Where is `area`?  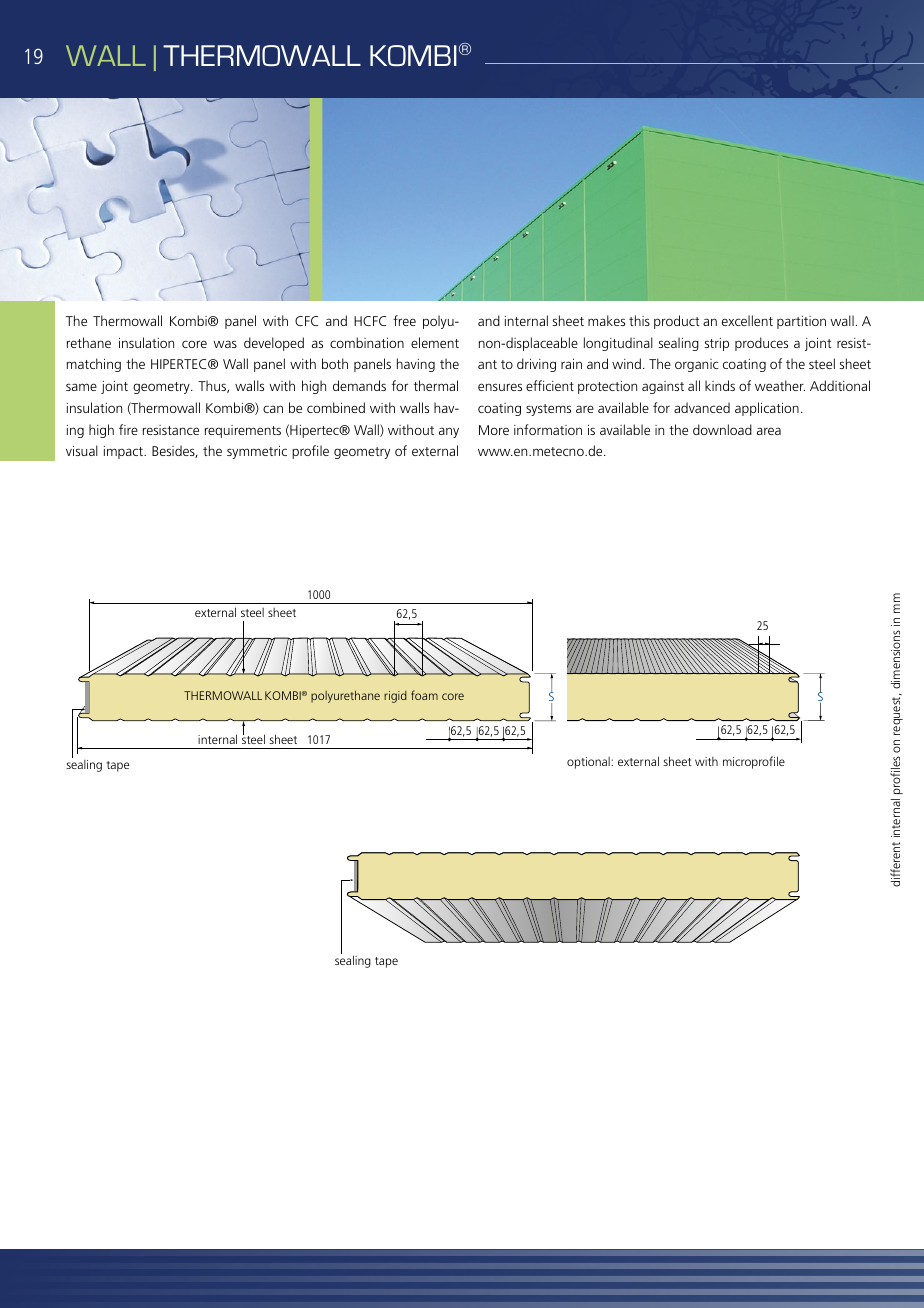
area is located at coordinates (769, 431).
